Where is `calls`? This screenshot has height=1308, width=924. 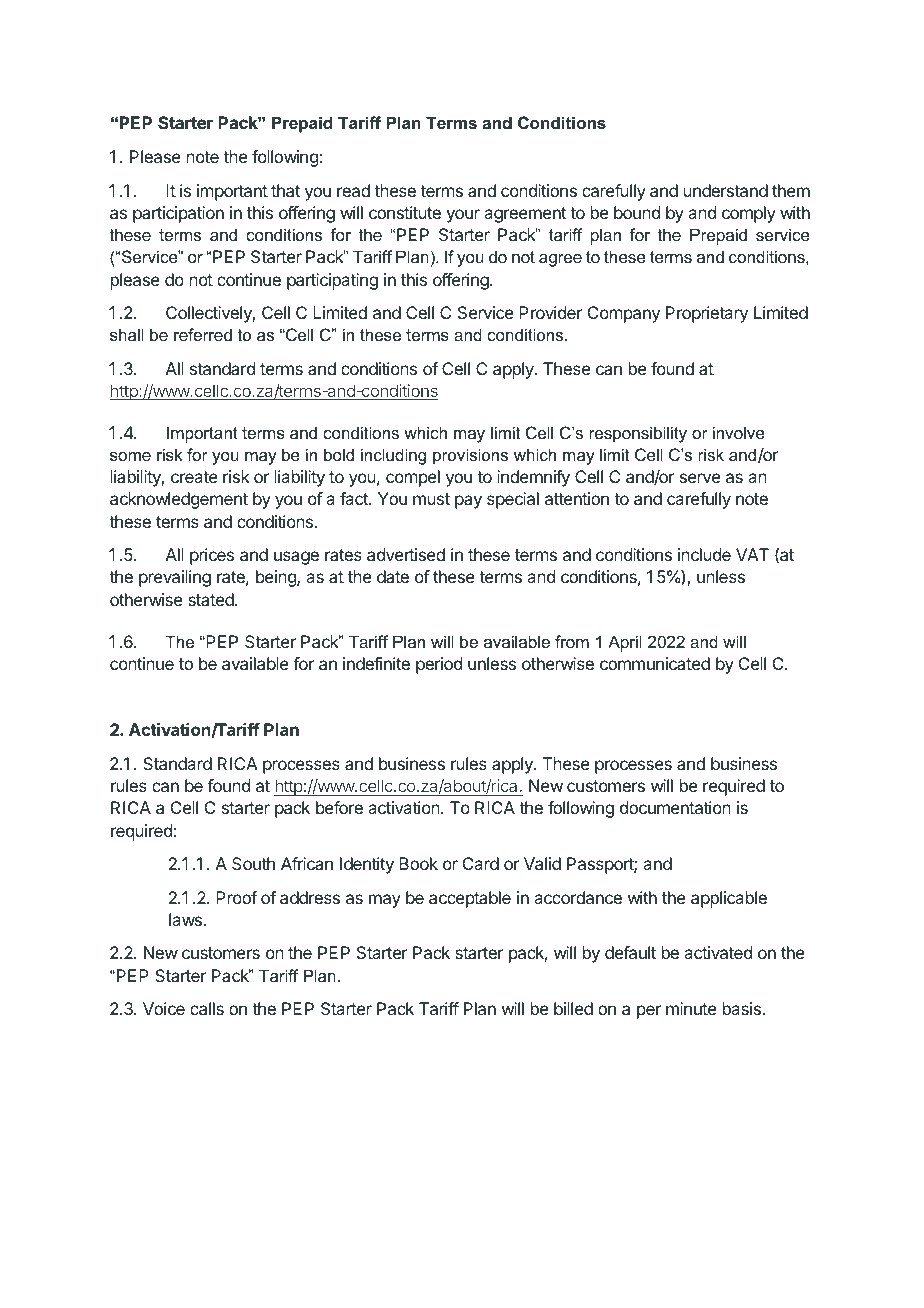 calls is located at coordinates (207, 1008).
